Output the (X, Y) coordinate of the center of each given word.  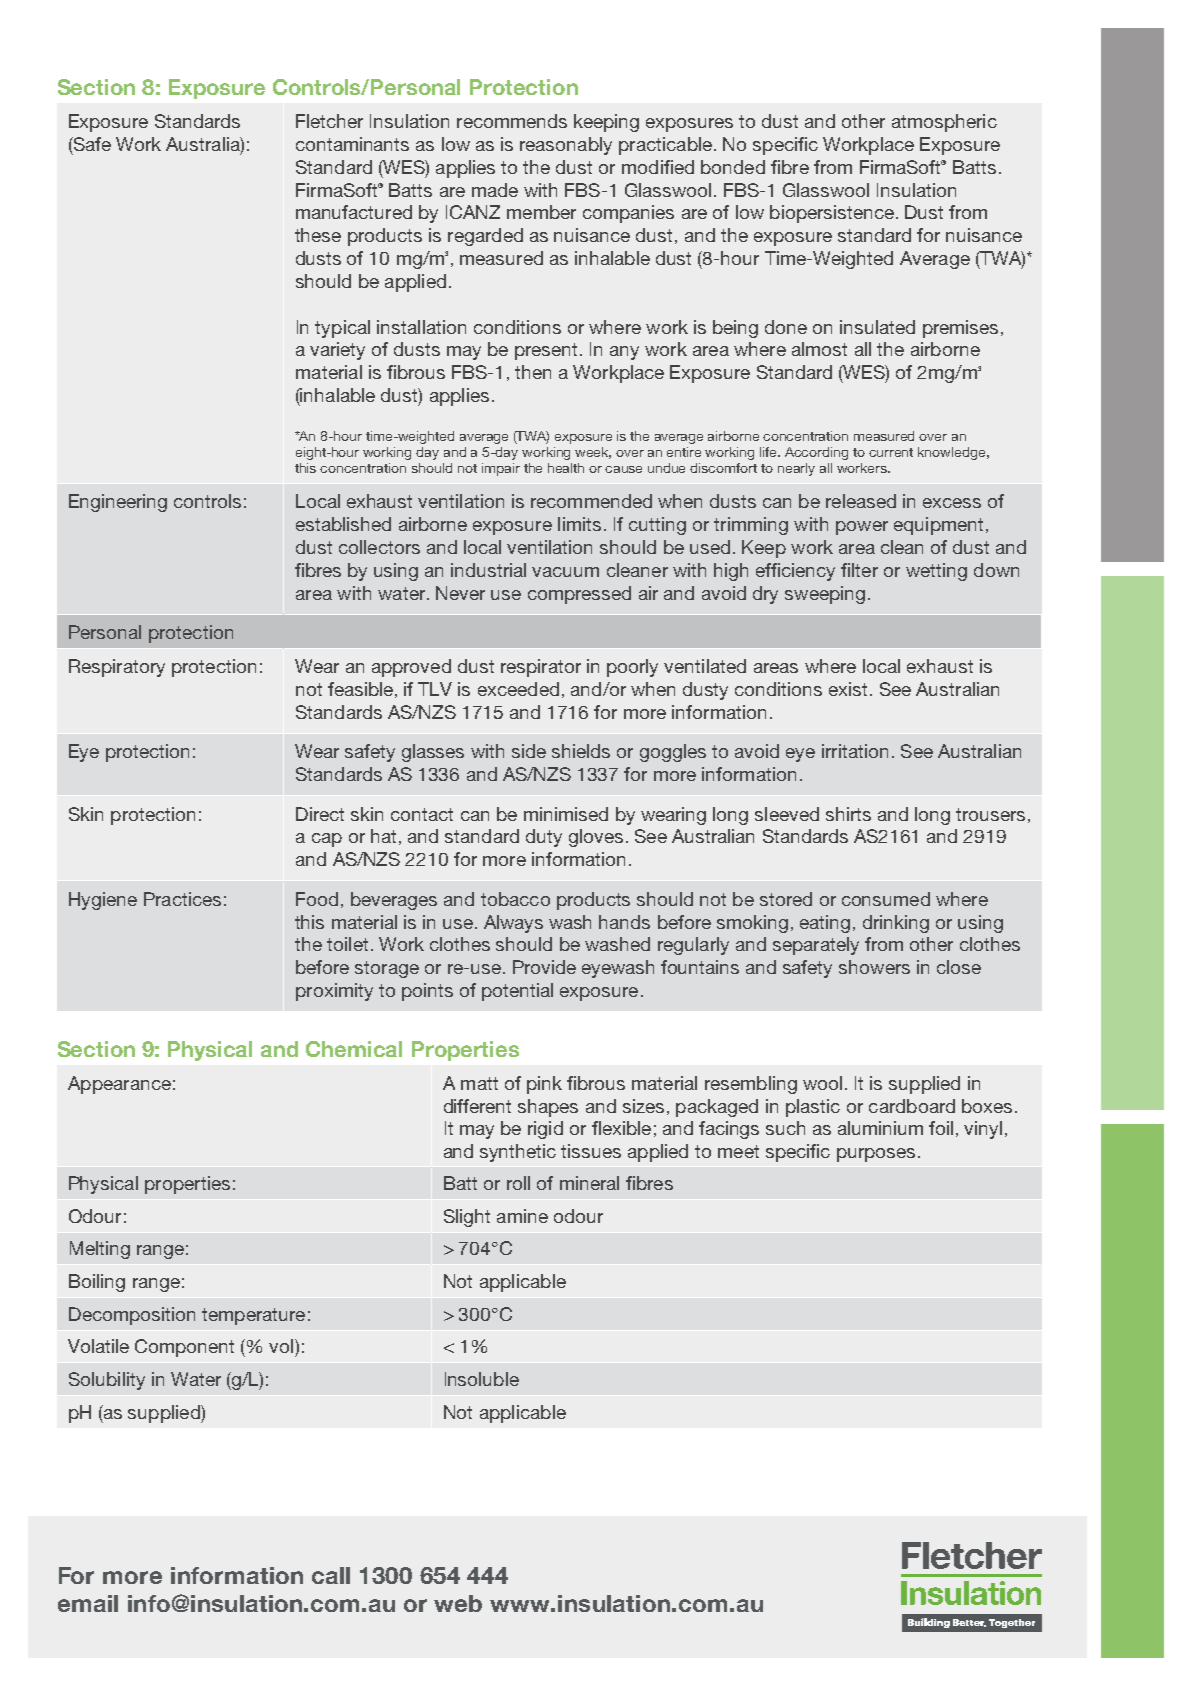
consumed (886, 899)
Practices (182, 899)
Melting (100, 1250)
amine (522, 1216)
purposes (876, 1155)
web (458, 1603)
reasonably (566, 146)
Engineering (118, 503)
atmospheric (944, 123)
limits (579, 524)
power (862, 528)
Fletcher (329, 121)
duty (544, 838)
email (88, 1603)
